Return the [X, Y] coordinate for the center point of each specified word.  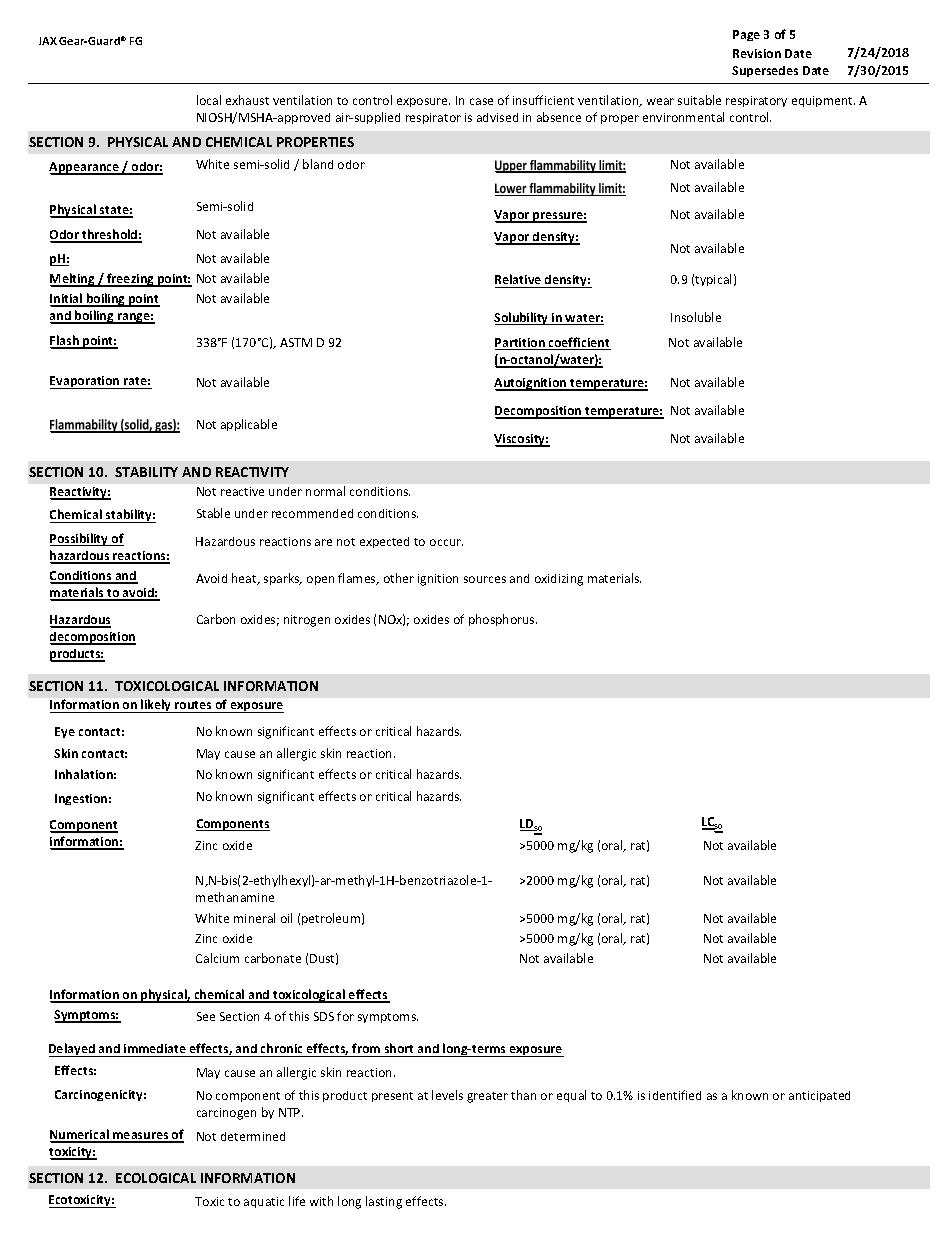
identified [675, 1095]
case [481, 101]
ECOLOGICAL [156, 1178]
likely [156, 706]
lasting [384, 1202]
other [399, 578]
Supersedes [765, 71]
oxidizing [559, 580]
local [209, 100]
